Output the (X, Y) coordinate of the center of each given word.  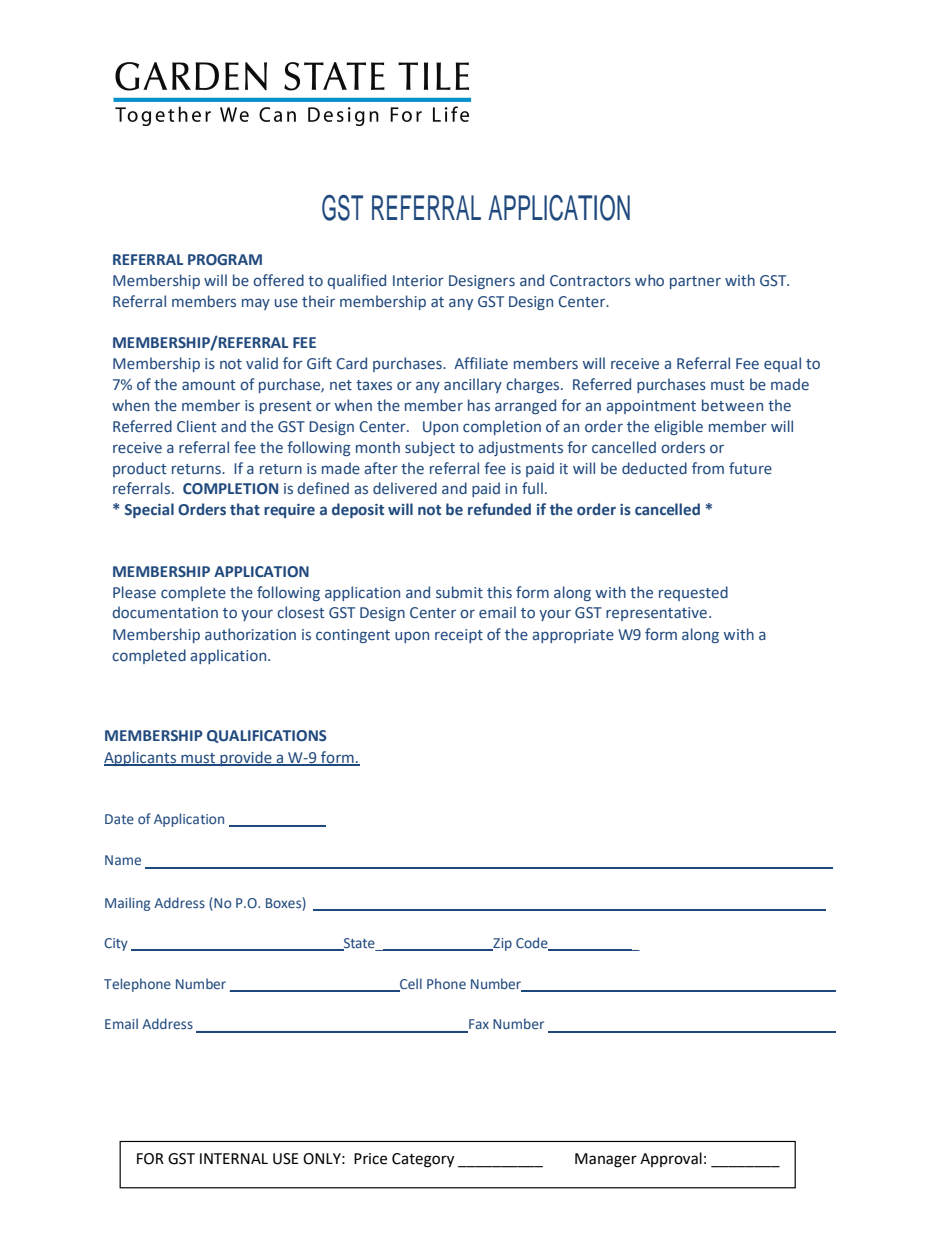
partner (695, 282)
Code (533, 943)
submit (459, 592)
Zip (501, 944)
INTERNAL (234, 1158)
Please (134, 592)
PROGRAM (225, 260)
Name (123, 860)
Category (423, 1160)
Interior (418, 280)
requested (693, 593)
